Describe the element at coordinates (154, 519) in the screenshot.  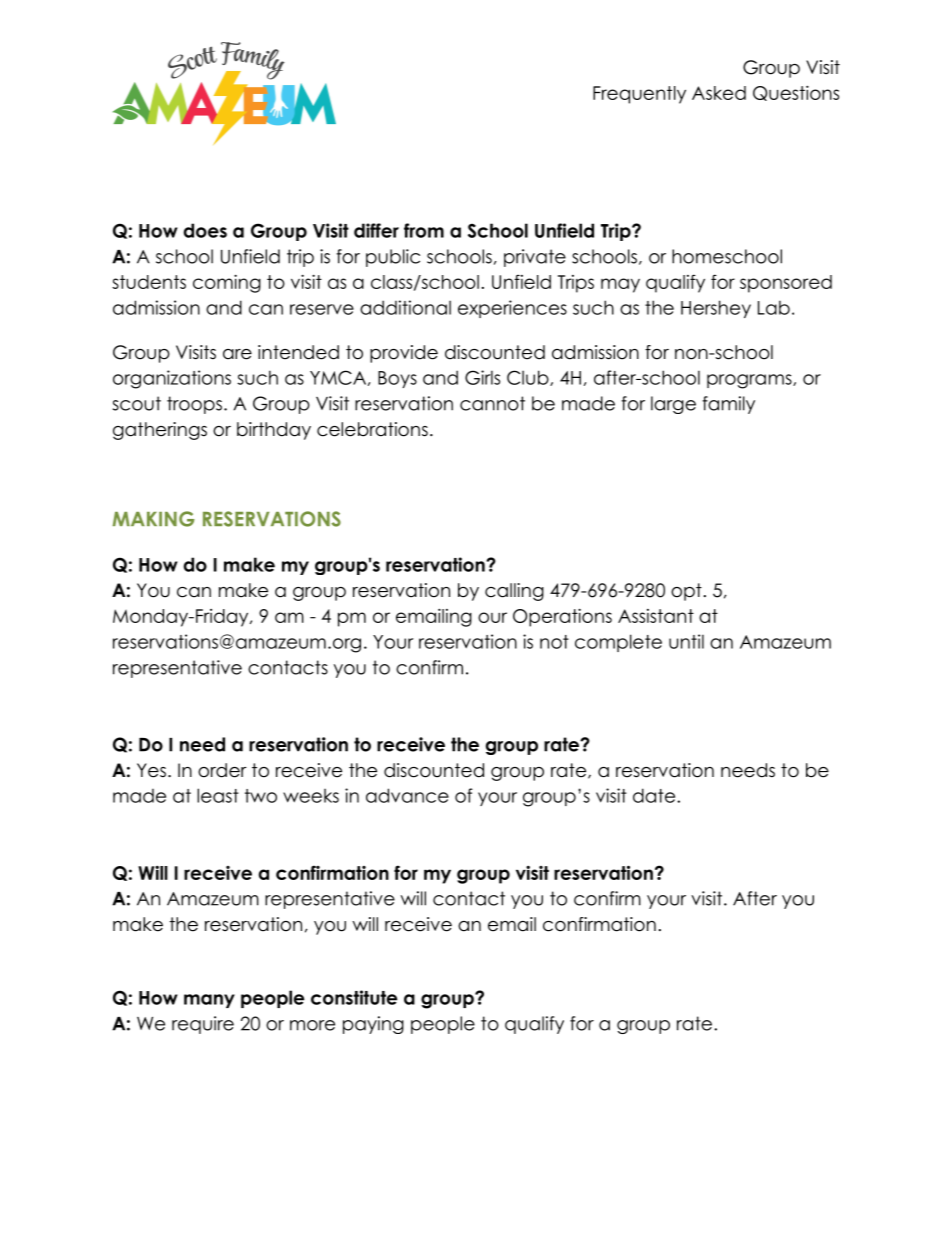
I see `MAKING` at that location.
